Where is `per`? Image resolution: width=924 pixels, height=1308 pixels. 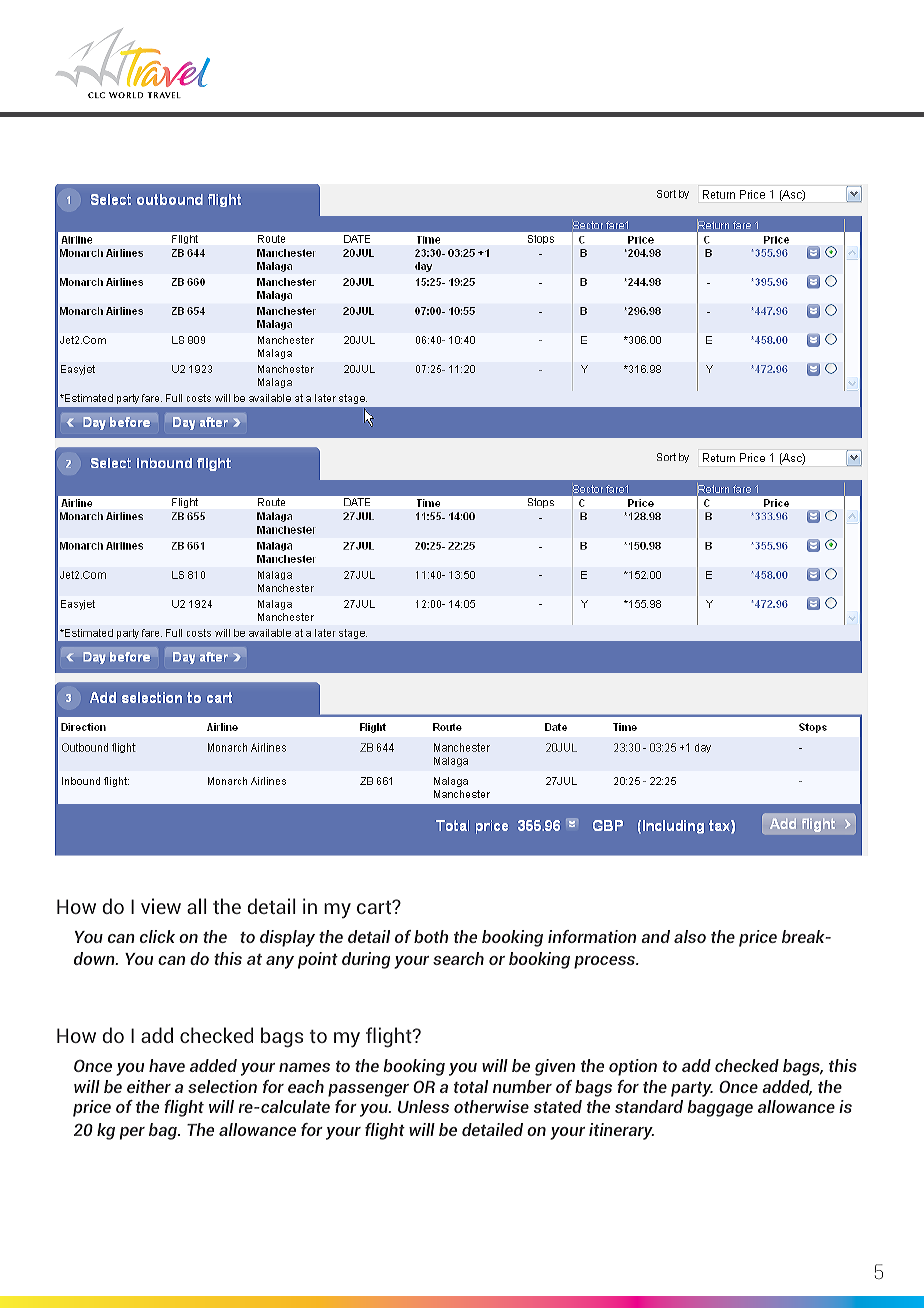 per is located at coordinates (132, 1133).
